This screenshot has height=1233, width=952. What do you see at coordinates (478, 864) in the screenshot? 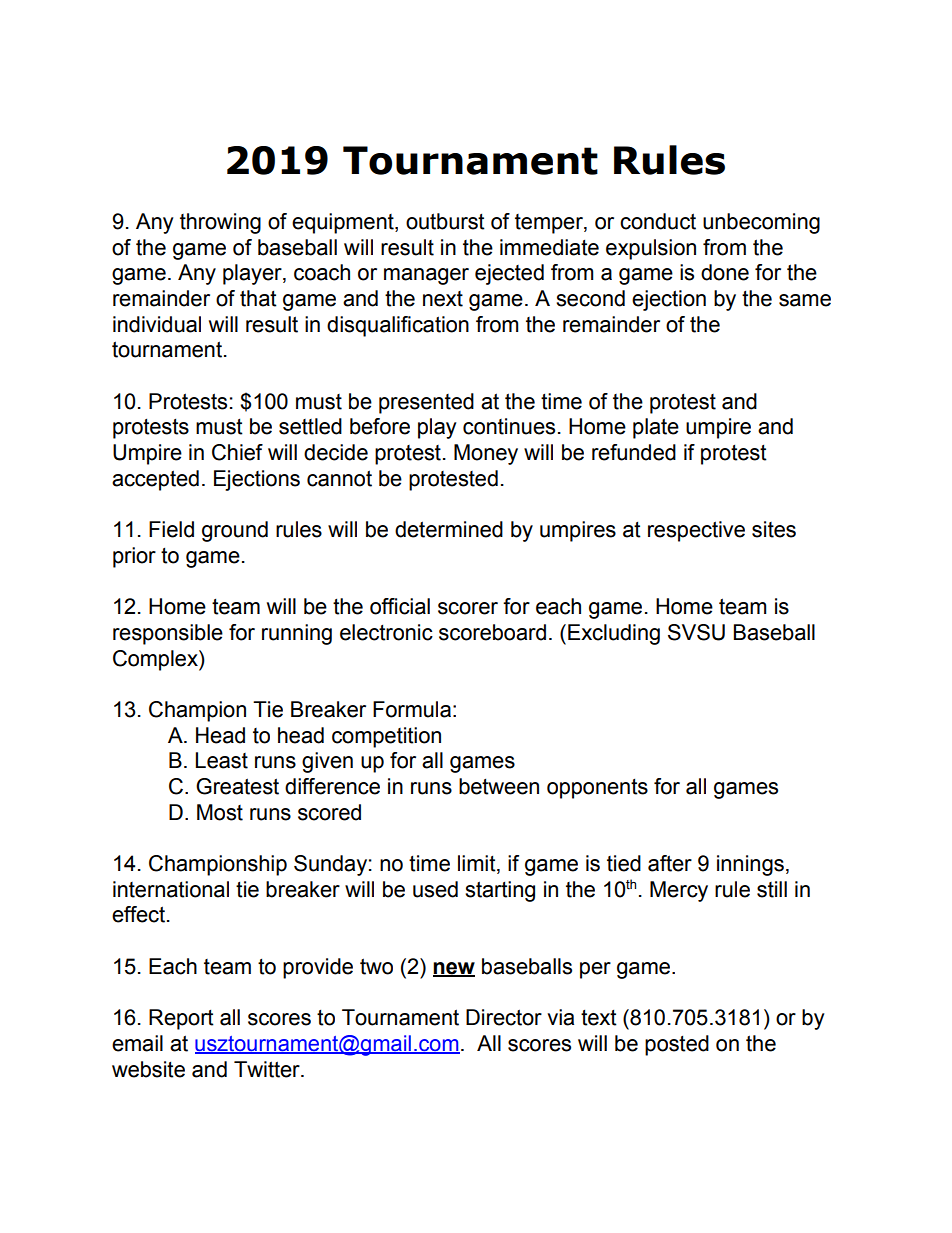
I see `limit` at bounding box center [478, 864].
